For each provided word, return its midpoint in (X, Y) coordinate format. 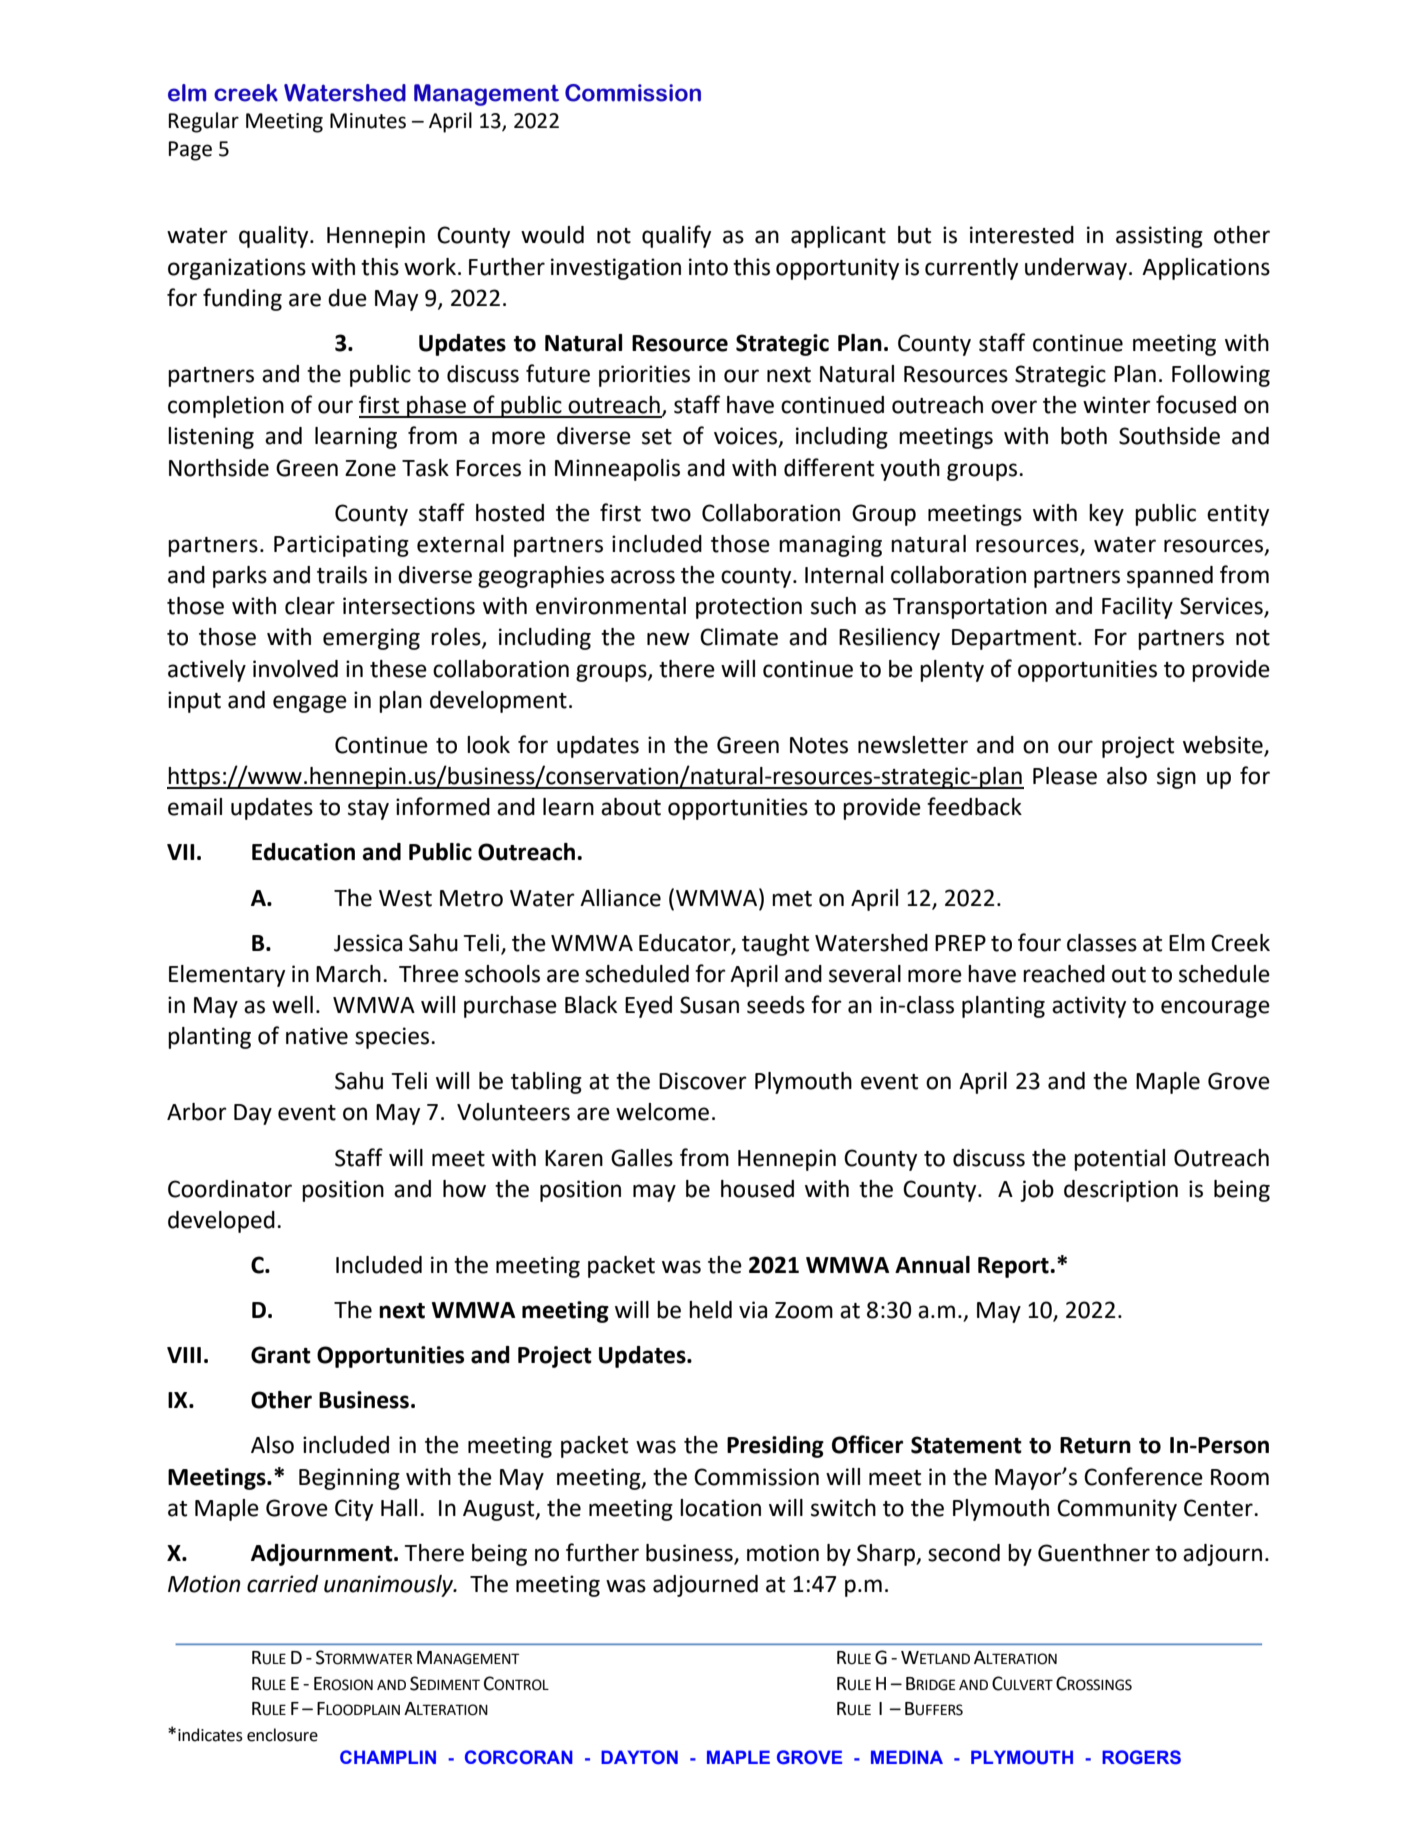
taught (775, 945)
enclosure (282, 1735)
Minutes (368, 121)
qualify (676, 236)
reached (1064, 974)
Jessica (368, 943)
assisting (1159, 237)
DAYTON (639, 1757)
